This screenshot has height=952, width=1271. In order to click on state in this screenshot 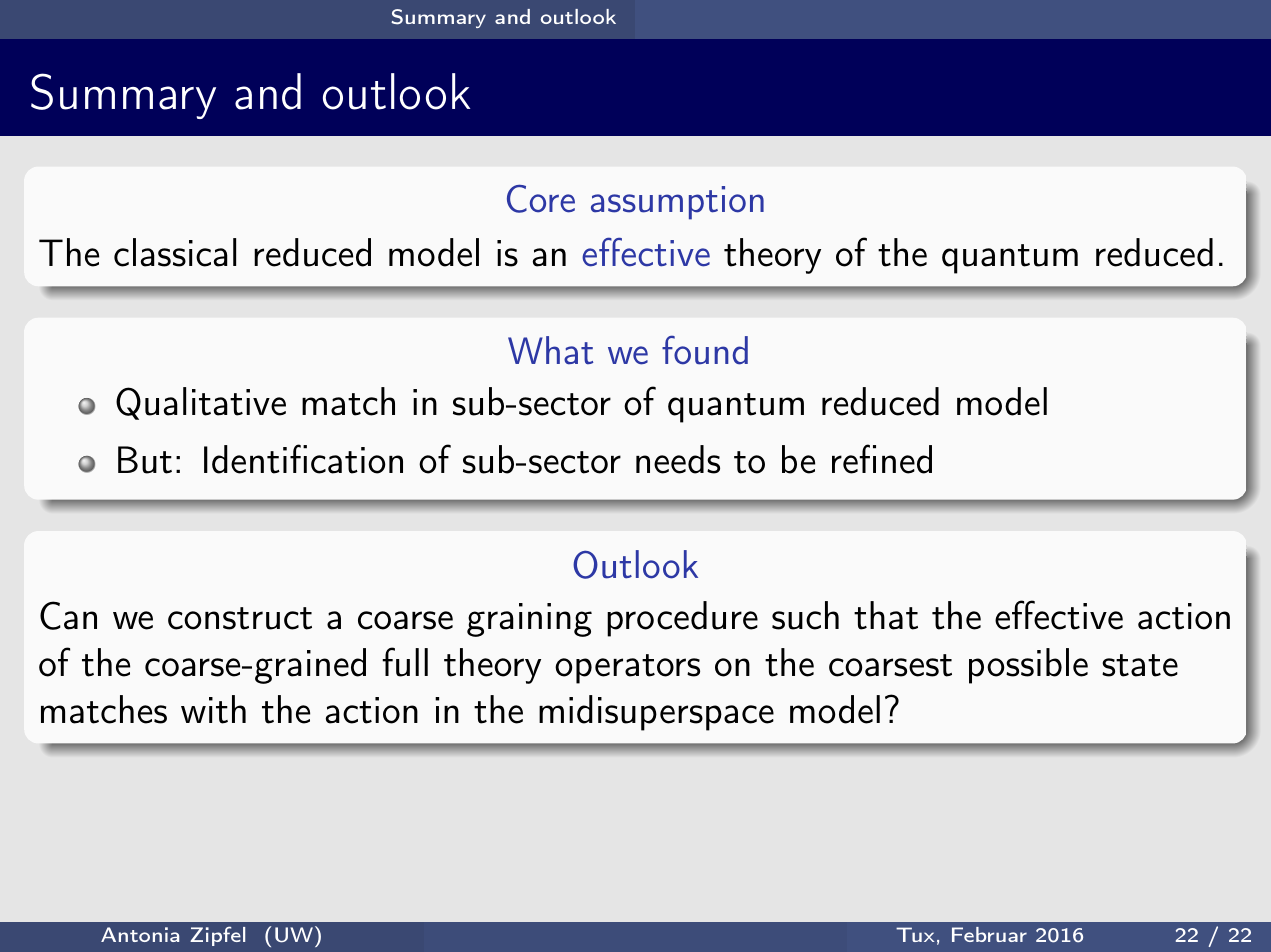, I will do `click(1140, 665)`.
